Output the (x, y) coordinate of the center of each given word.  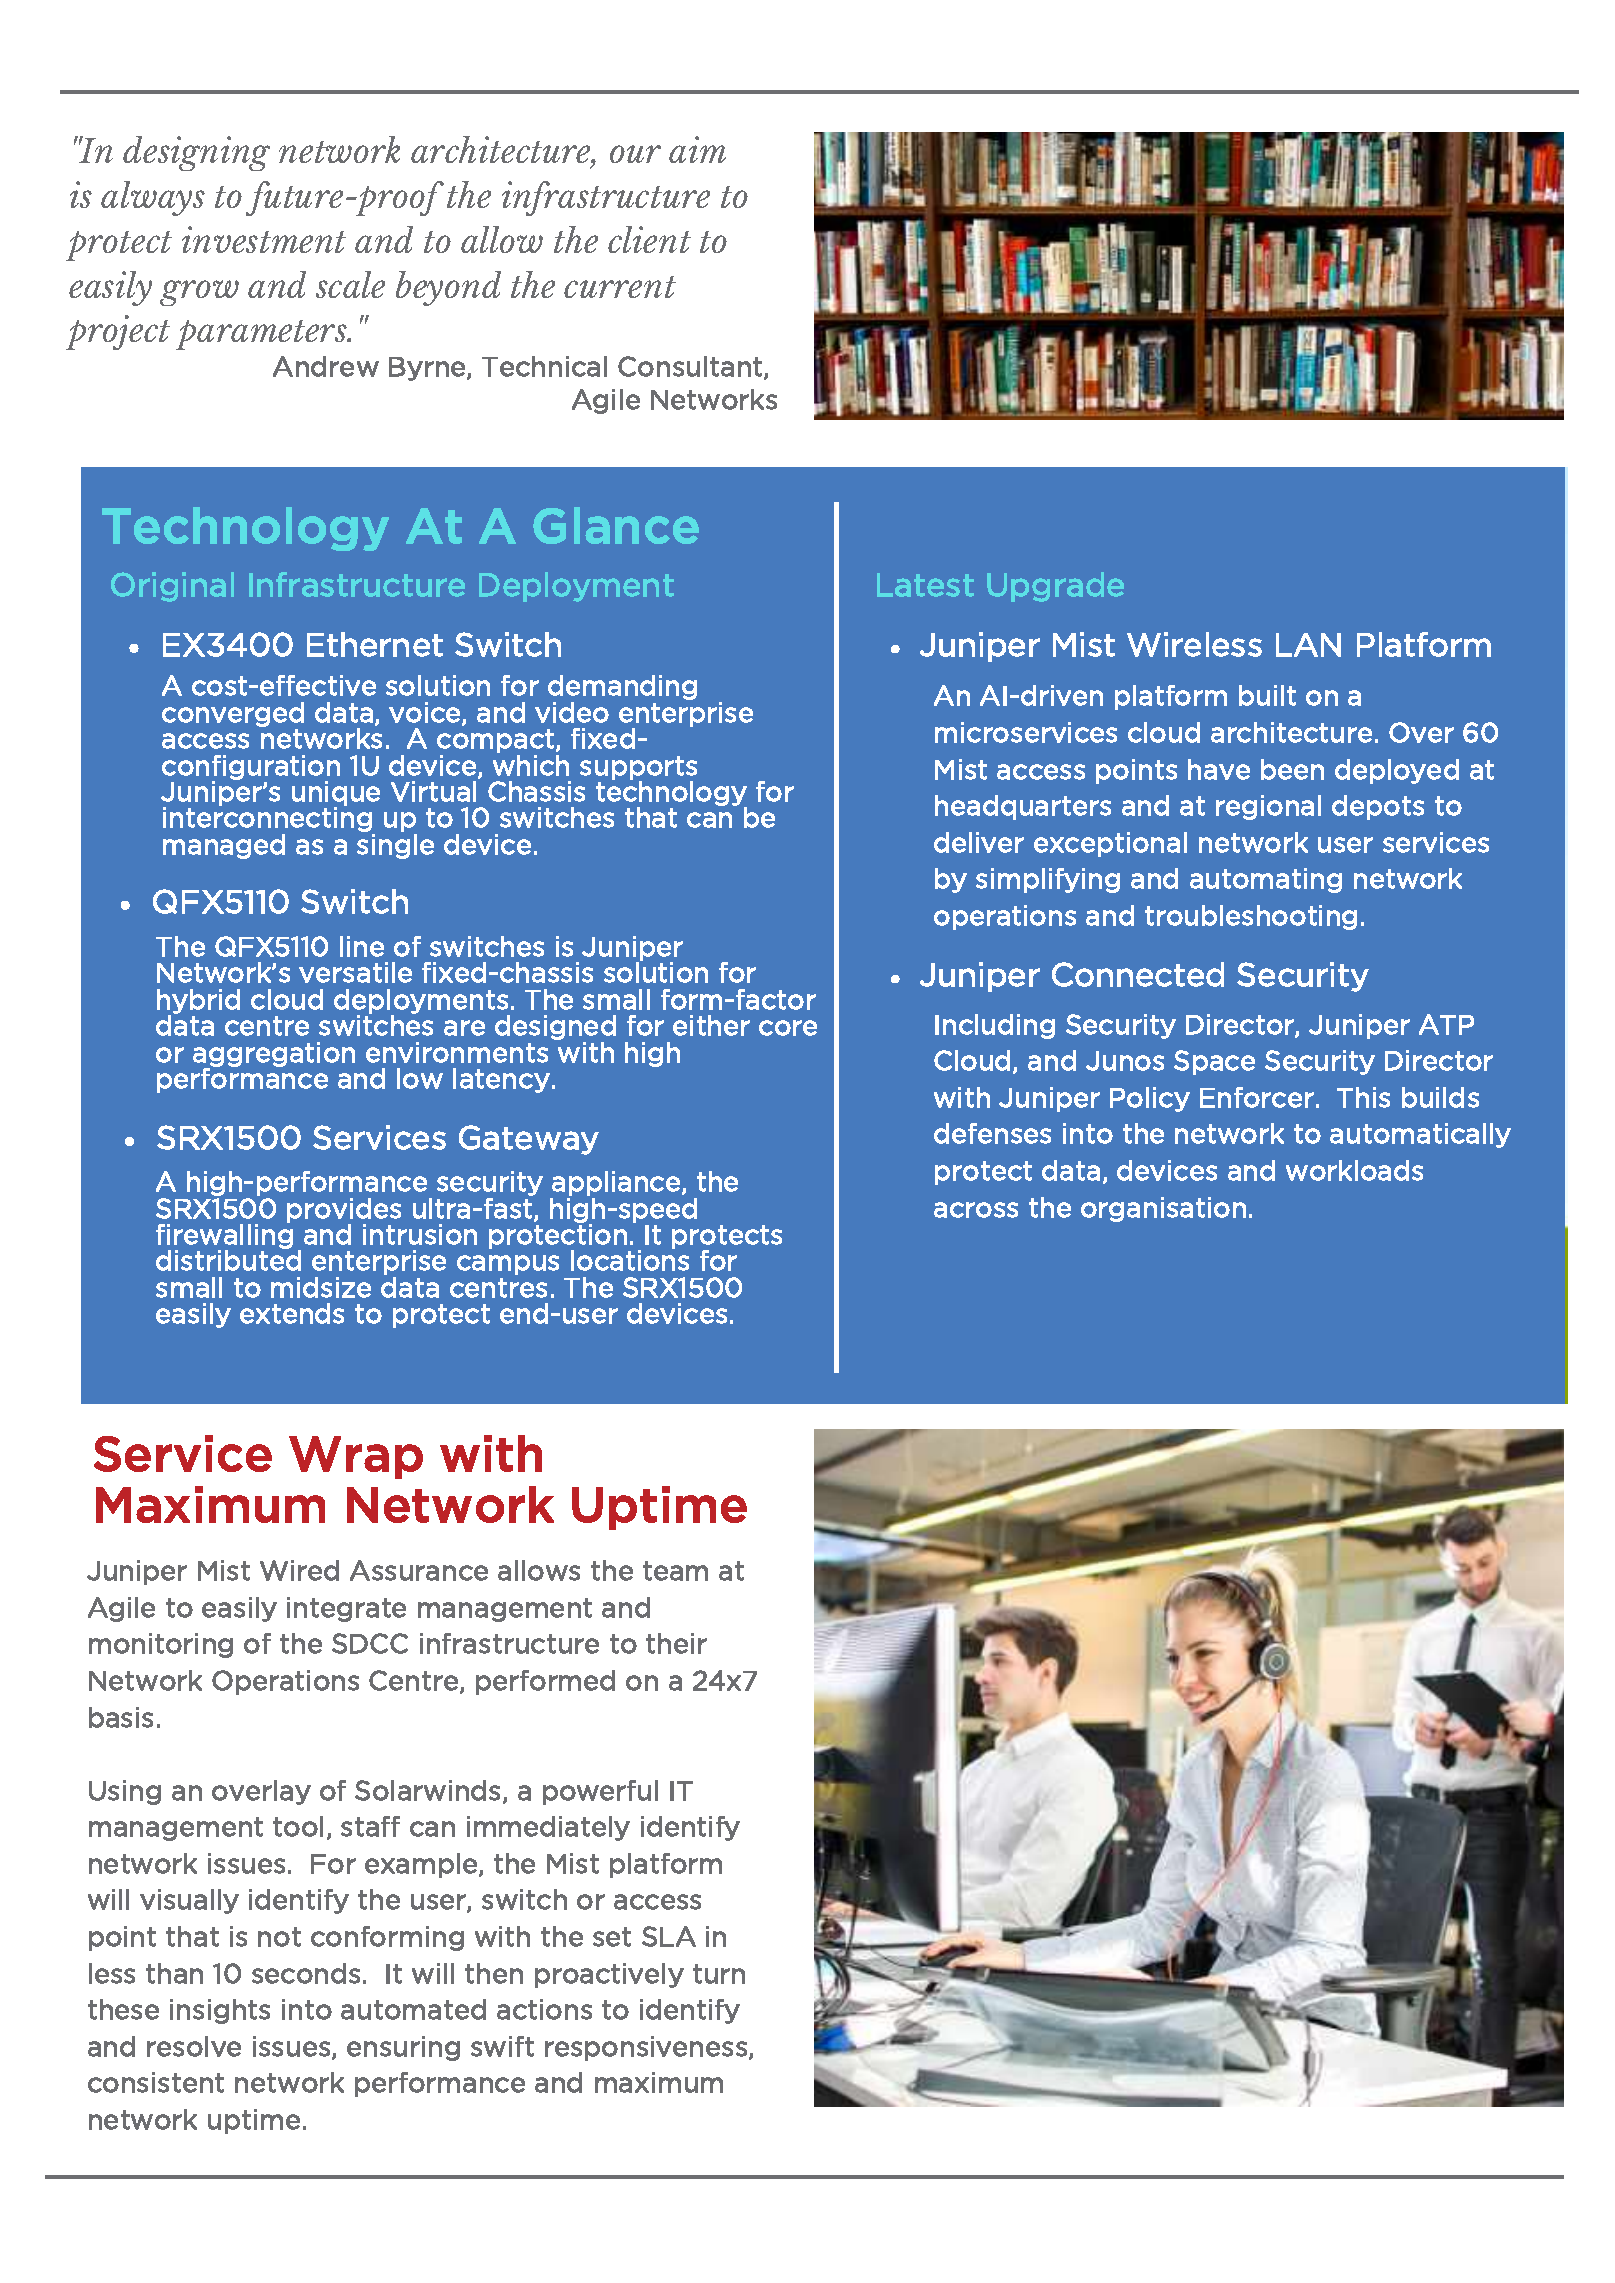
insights (220, 2011)
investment (264, 239)
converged (233, 714)
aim (697, 149)
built (1267, 695)
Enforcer (1257, 1097)
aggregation (274, 1055)
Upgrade (1055, 587)
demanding (622, 689)
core (788, 1028)
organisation (1163, 1209)
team (675, 1571)
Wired (299, 1570)
